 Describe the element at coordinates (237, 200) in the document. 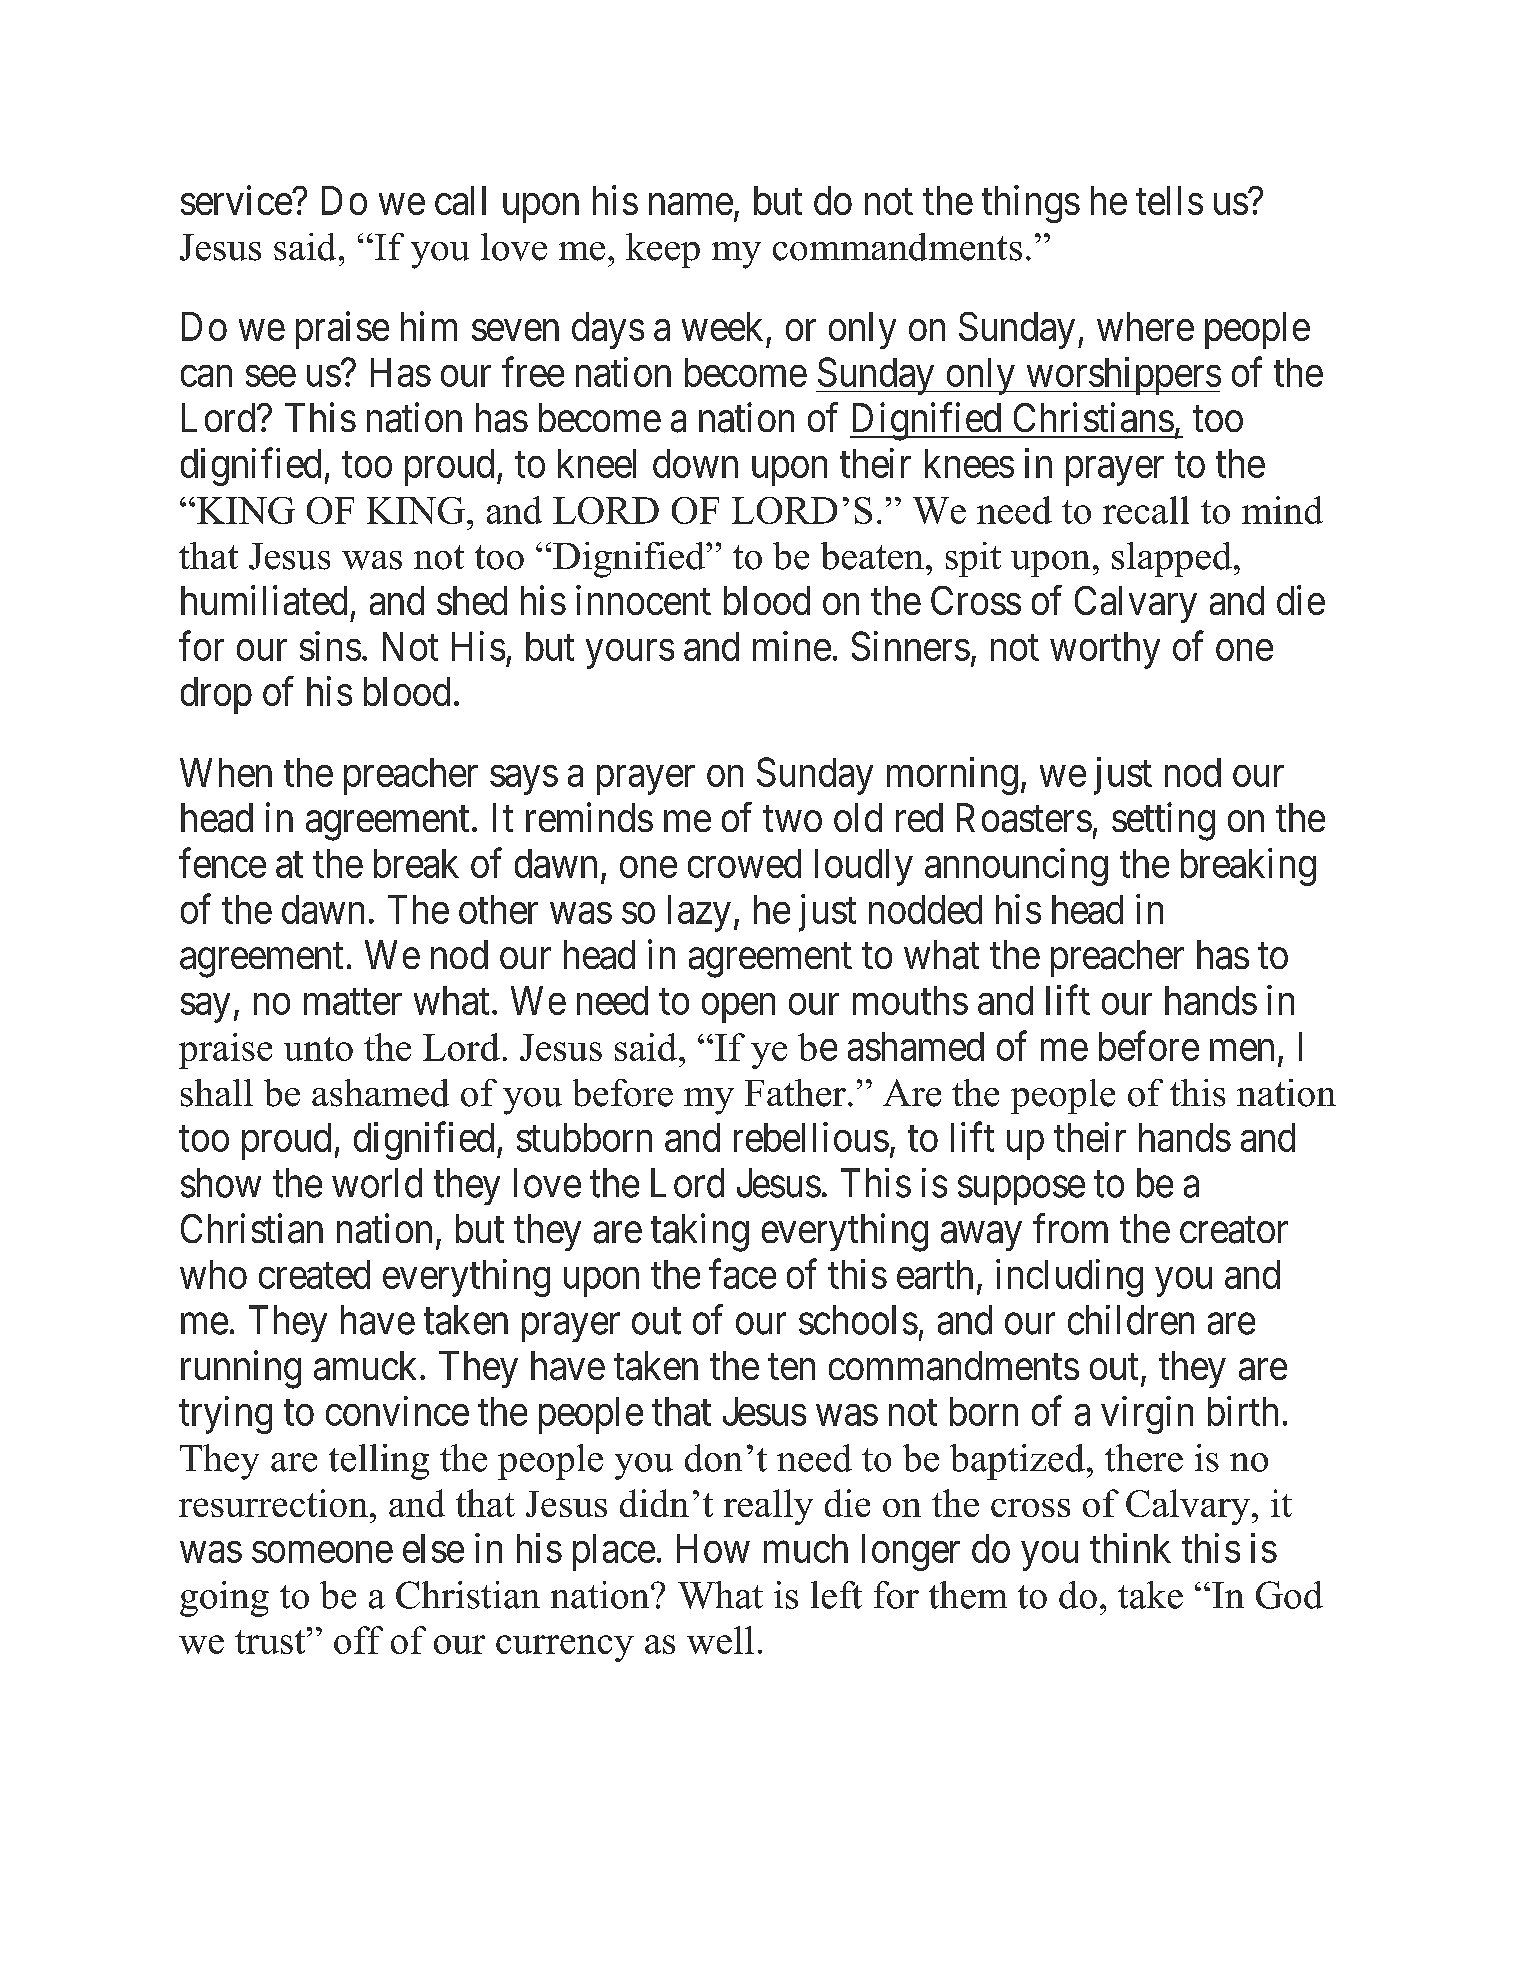

I see `service` at that location.
